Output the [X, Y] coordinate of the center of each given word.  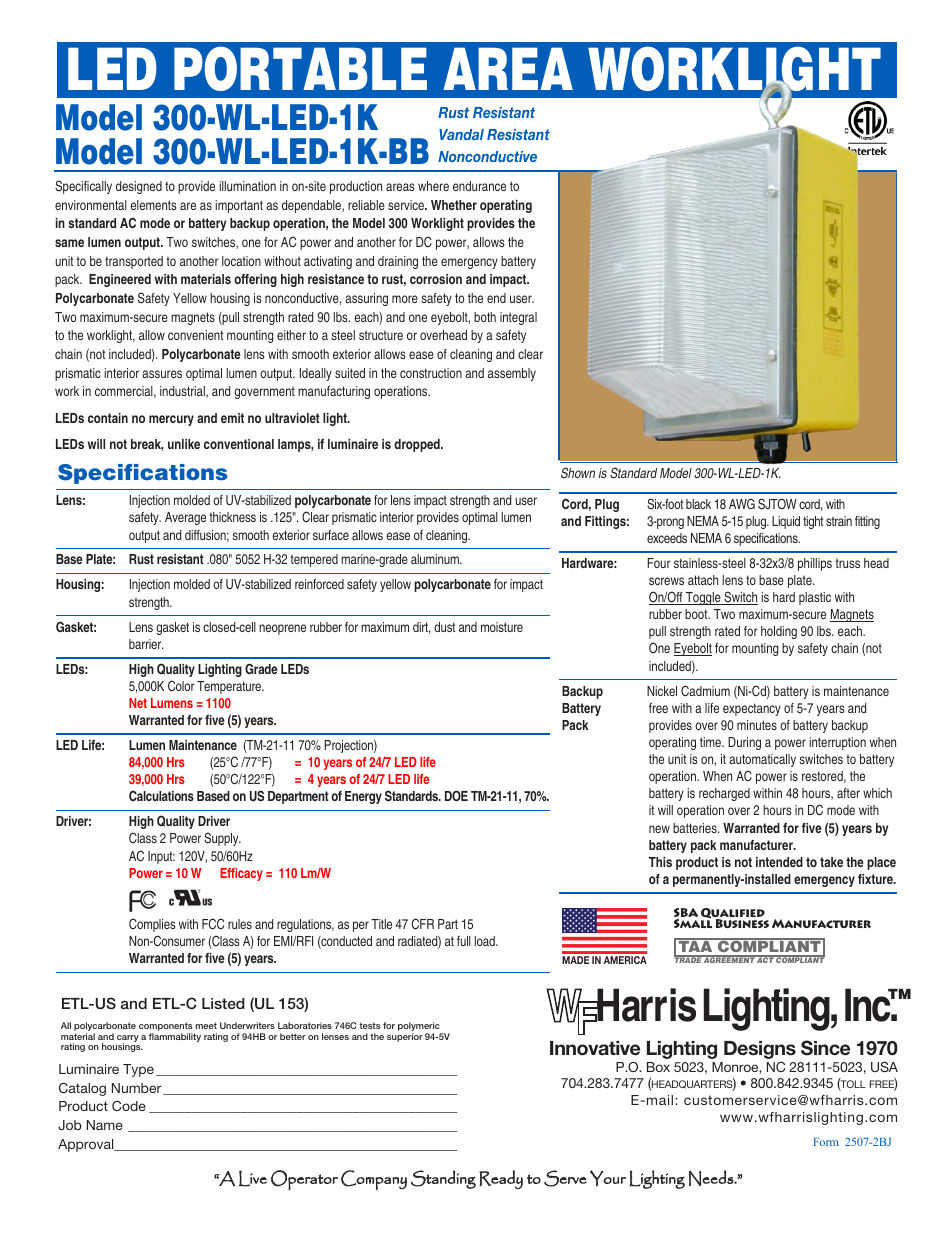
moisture [502, 627]
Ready [501, 1179]
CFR [423, 924]
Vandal [461, 134]
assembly [512, 374]
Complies [152, 925]
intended [779, 862]
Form [826, 1142]
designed [139, 187]
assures [162, 374]
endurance [479, 186]
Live [253, 1178]
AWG [742, 503]
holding [779, 632]
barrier [146, 644]
